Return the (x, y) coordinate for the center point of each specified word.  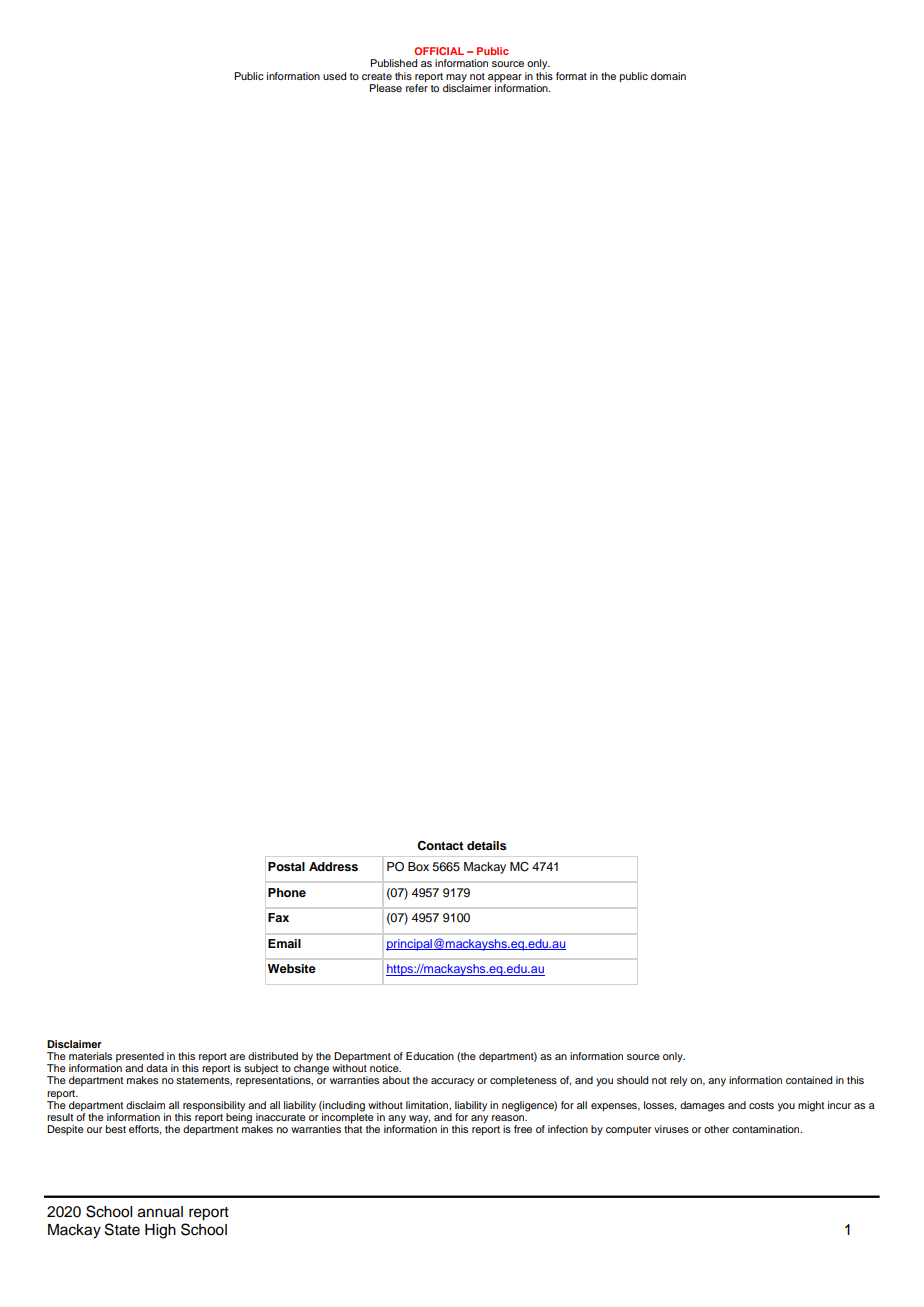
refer (417, 87)
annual (160, 1212)
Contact (440, 846)
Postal (286, 866)
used (334, 76)
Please (385, 88)
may (456, 78)
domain (668, 76)
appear (505, 78)
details (487, 845)
